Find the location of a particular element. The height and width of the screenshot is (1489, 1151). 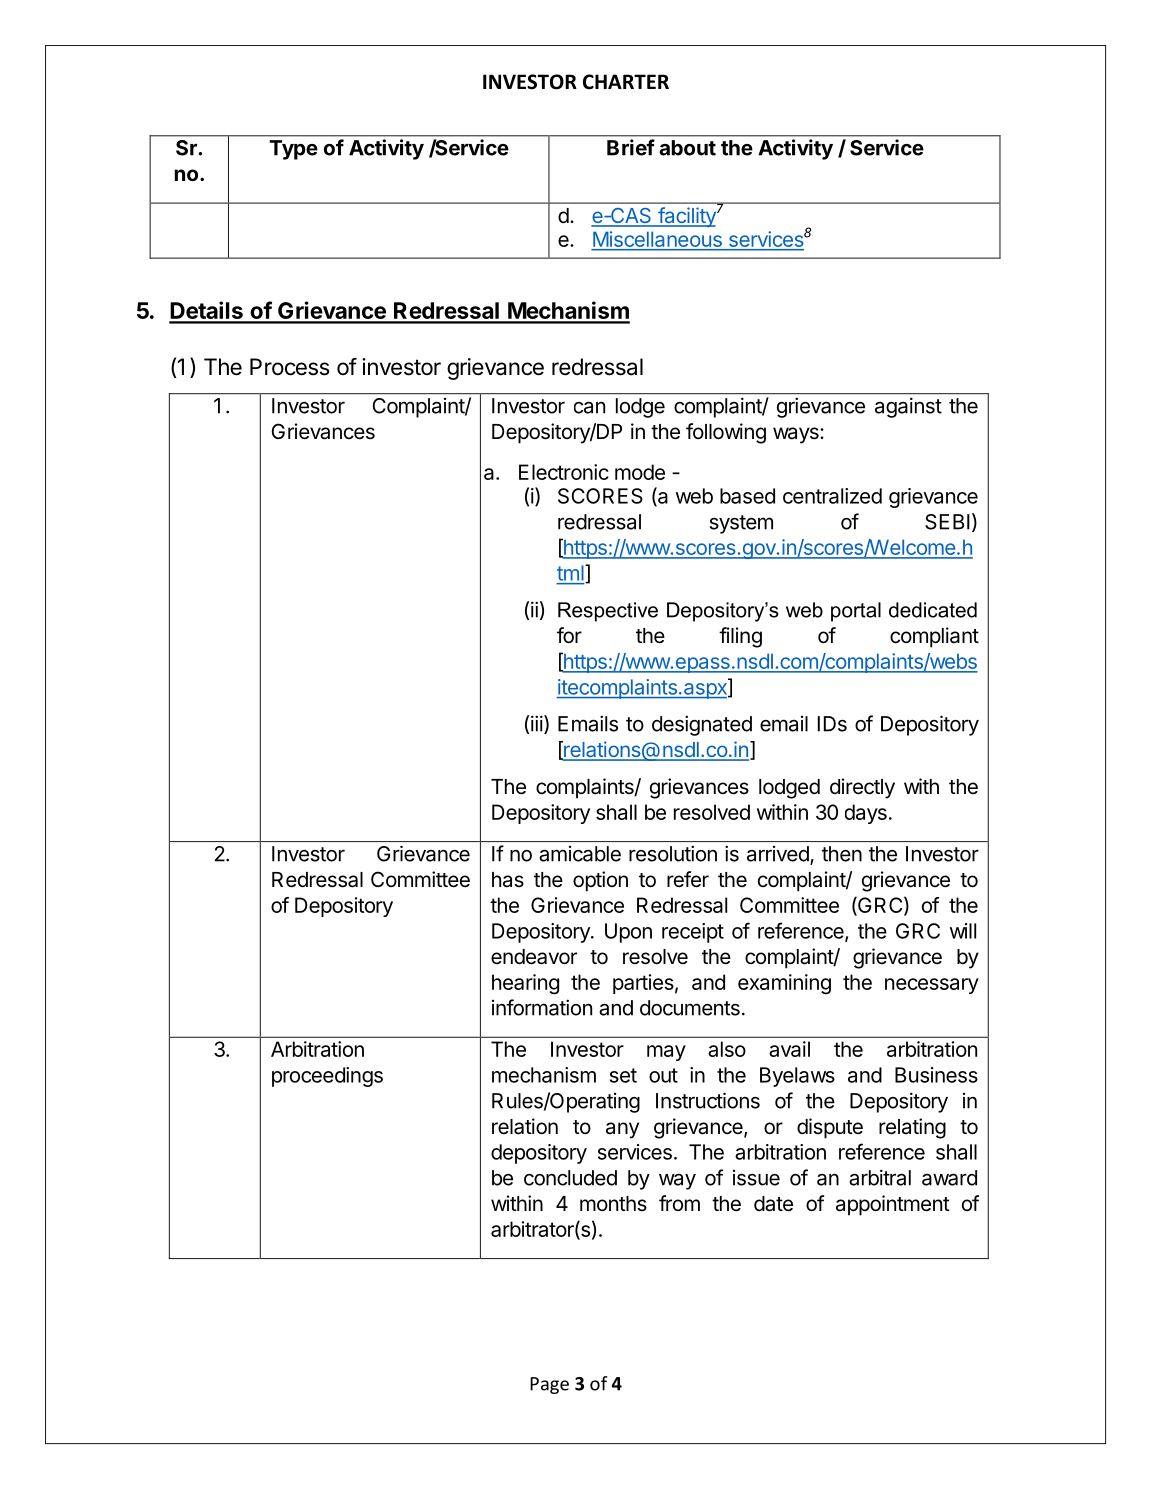

can is located at coordinates (589, 408).
